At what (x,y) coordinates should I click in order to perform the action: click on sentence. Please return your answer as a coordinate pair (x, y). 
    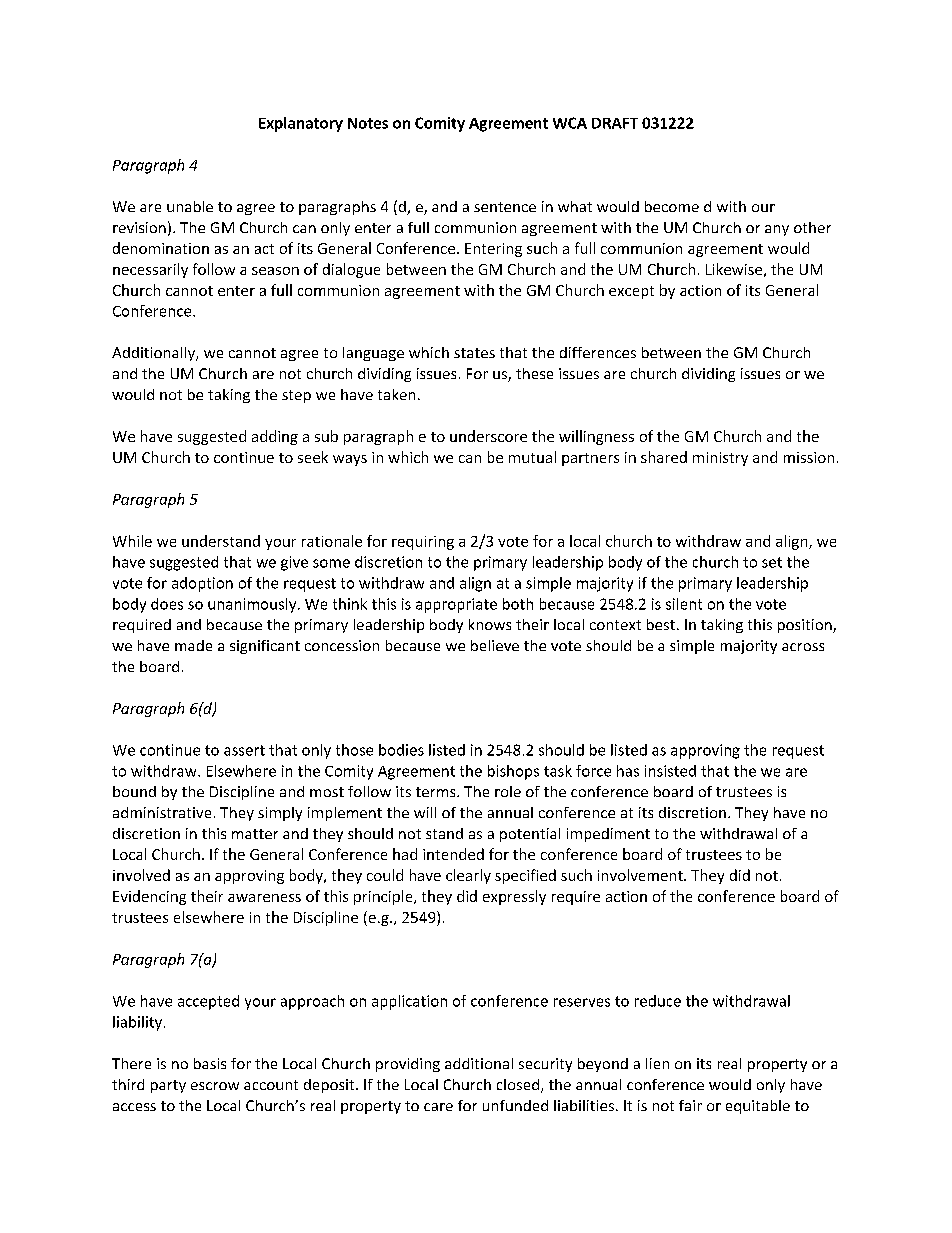
    Looking at the image, I should click on (505, 207).
